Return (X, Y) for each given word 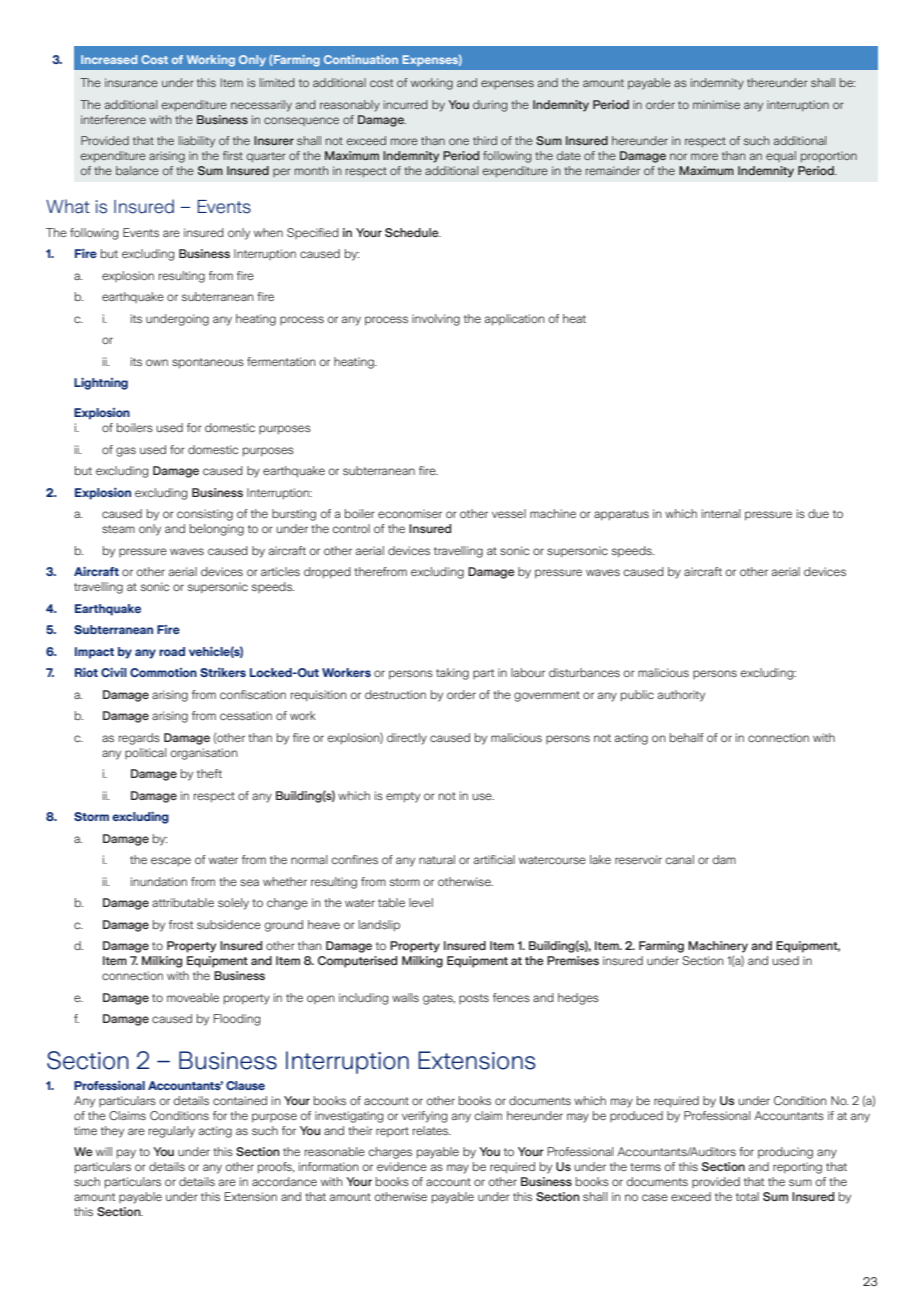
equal (781, 156)
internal (721, 513)
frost (181, 924)
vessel (509, 513)
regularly (172, 1132)
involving (436, 320)
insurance (131, 82)
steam (118, 529)
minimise (716, 104)
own (157, 362)
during (490, 106)
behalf (687, 737)
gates (439, 999)
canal (680, 859)
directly (407, 739)
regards (139, 739)
